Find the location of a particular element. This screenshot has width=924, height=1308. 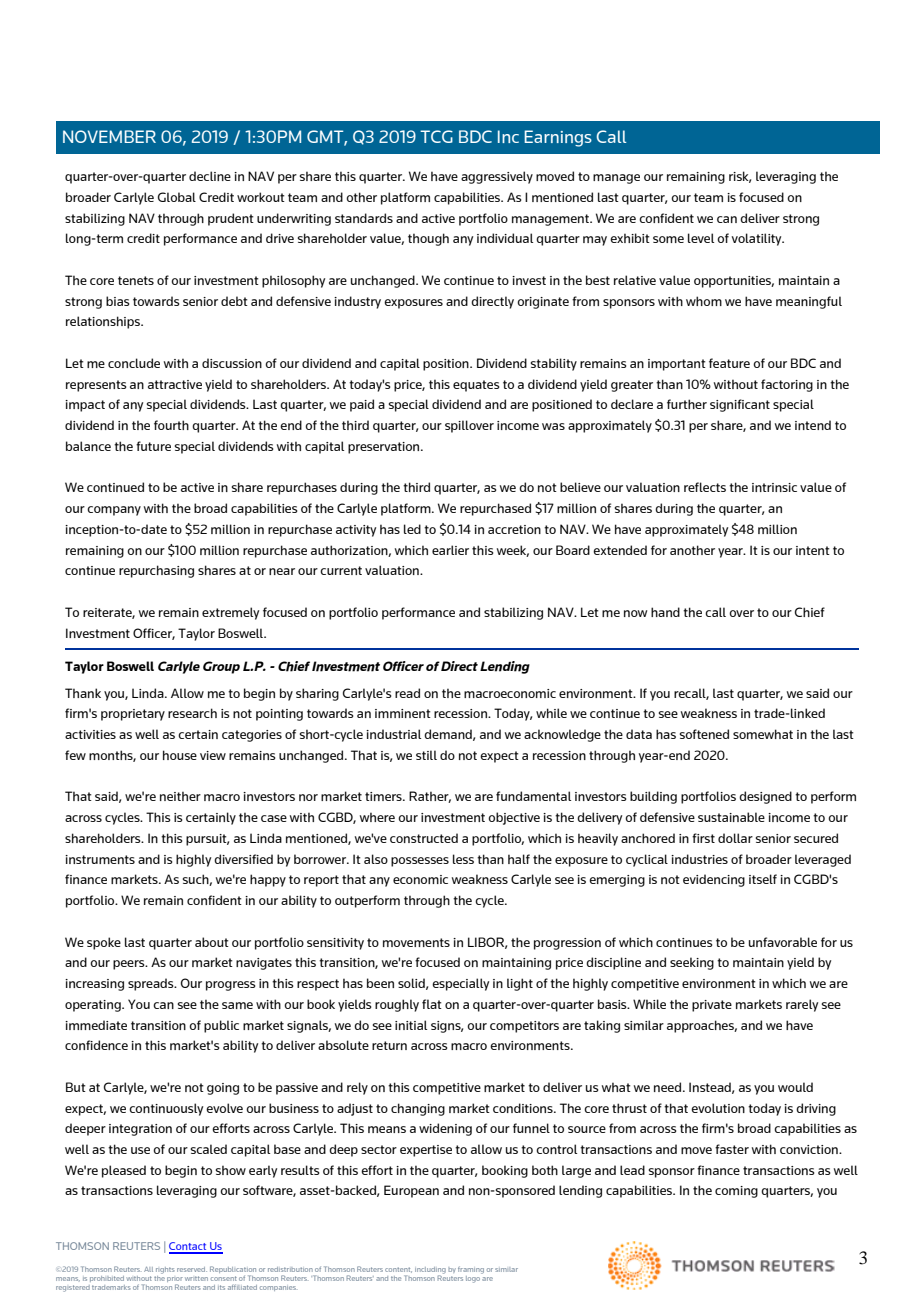

research is located at coordinates (192, 713).
